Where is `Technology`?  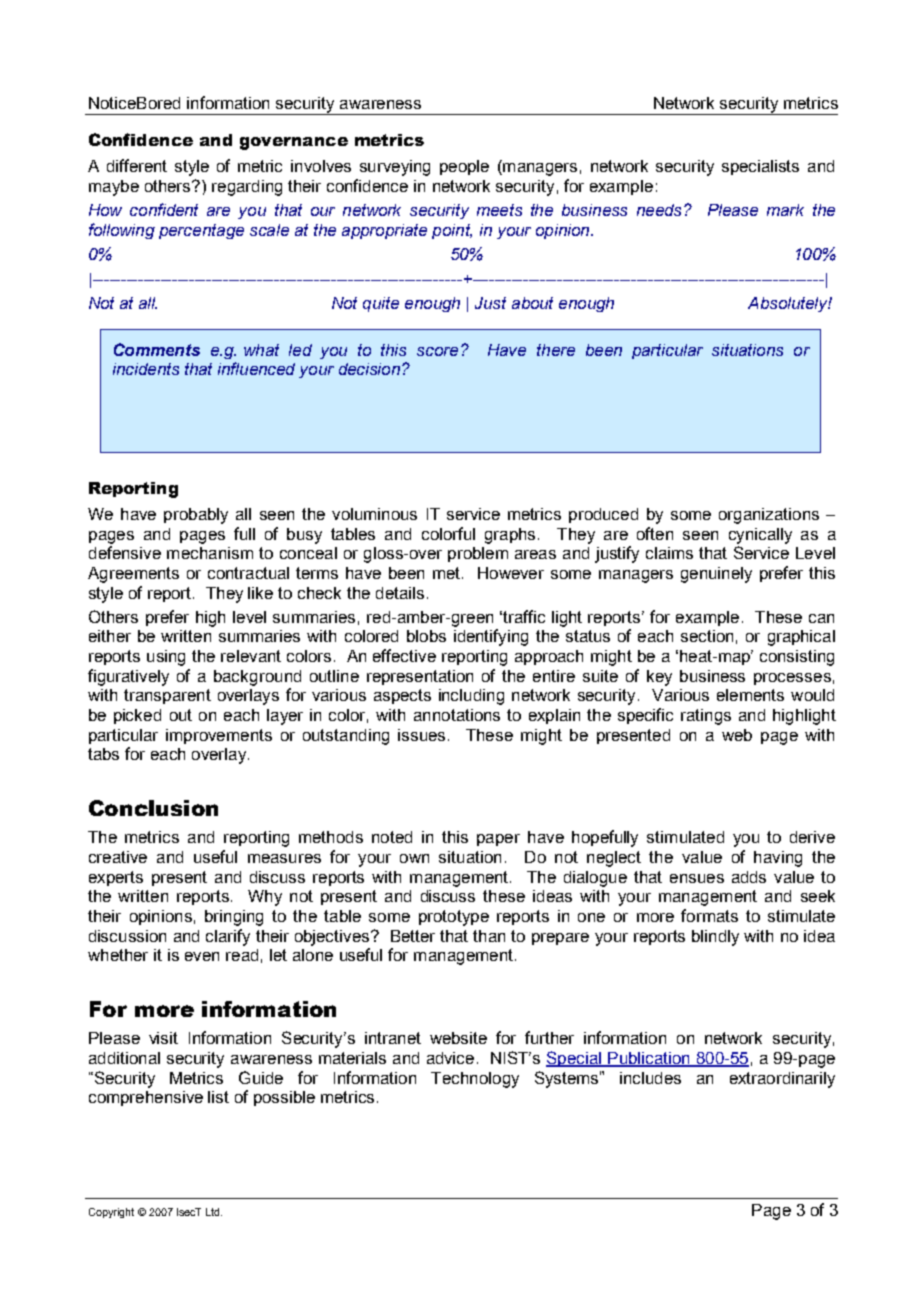 Technology is located at coordinates (475, 1080).
